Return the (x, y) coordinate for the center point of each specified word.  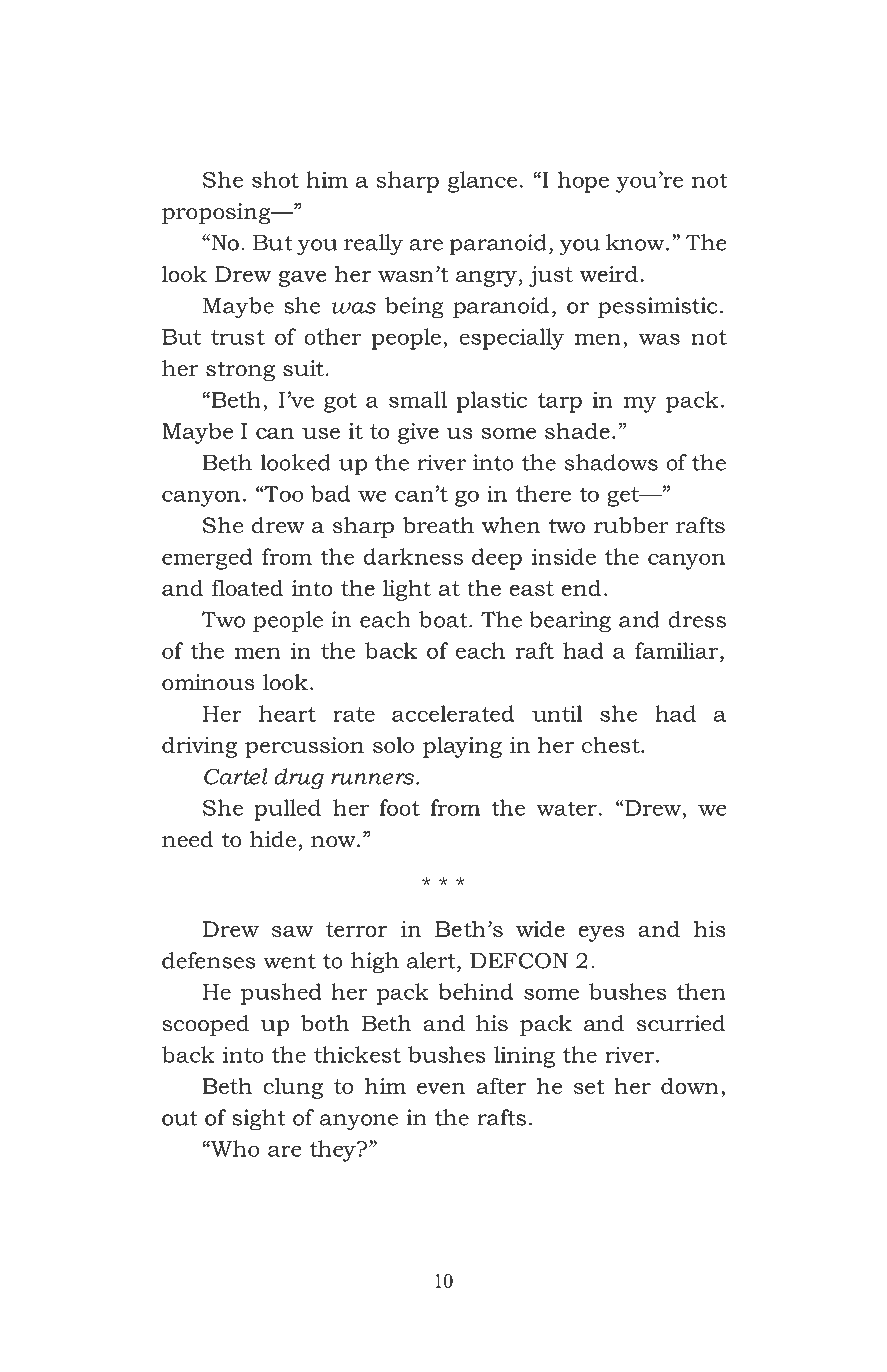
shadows (611, 462)
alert (432, 960)
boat (444, 619)
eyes (601, 934)
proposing (217, 213)
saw (293, 931)
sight (258, 1120)
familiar (678, 650)
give (418, 433)
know (636, 242)
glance (482, 182)
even (441, 1088)
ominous (208, 682)
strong (240, 371)
